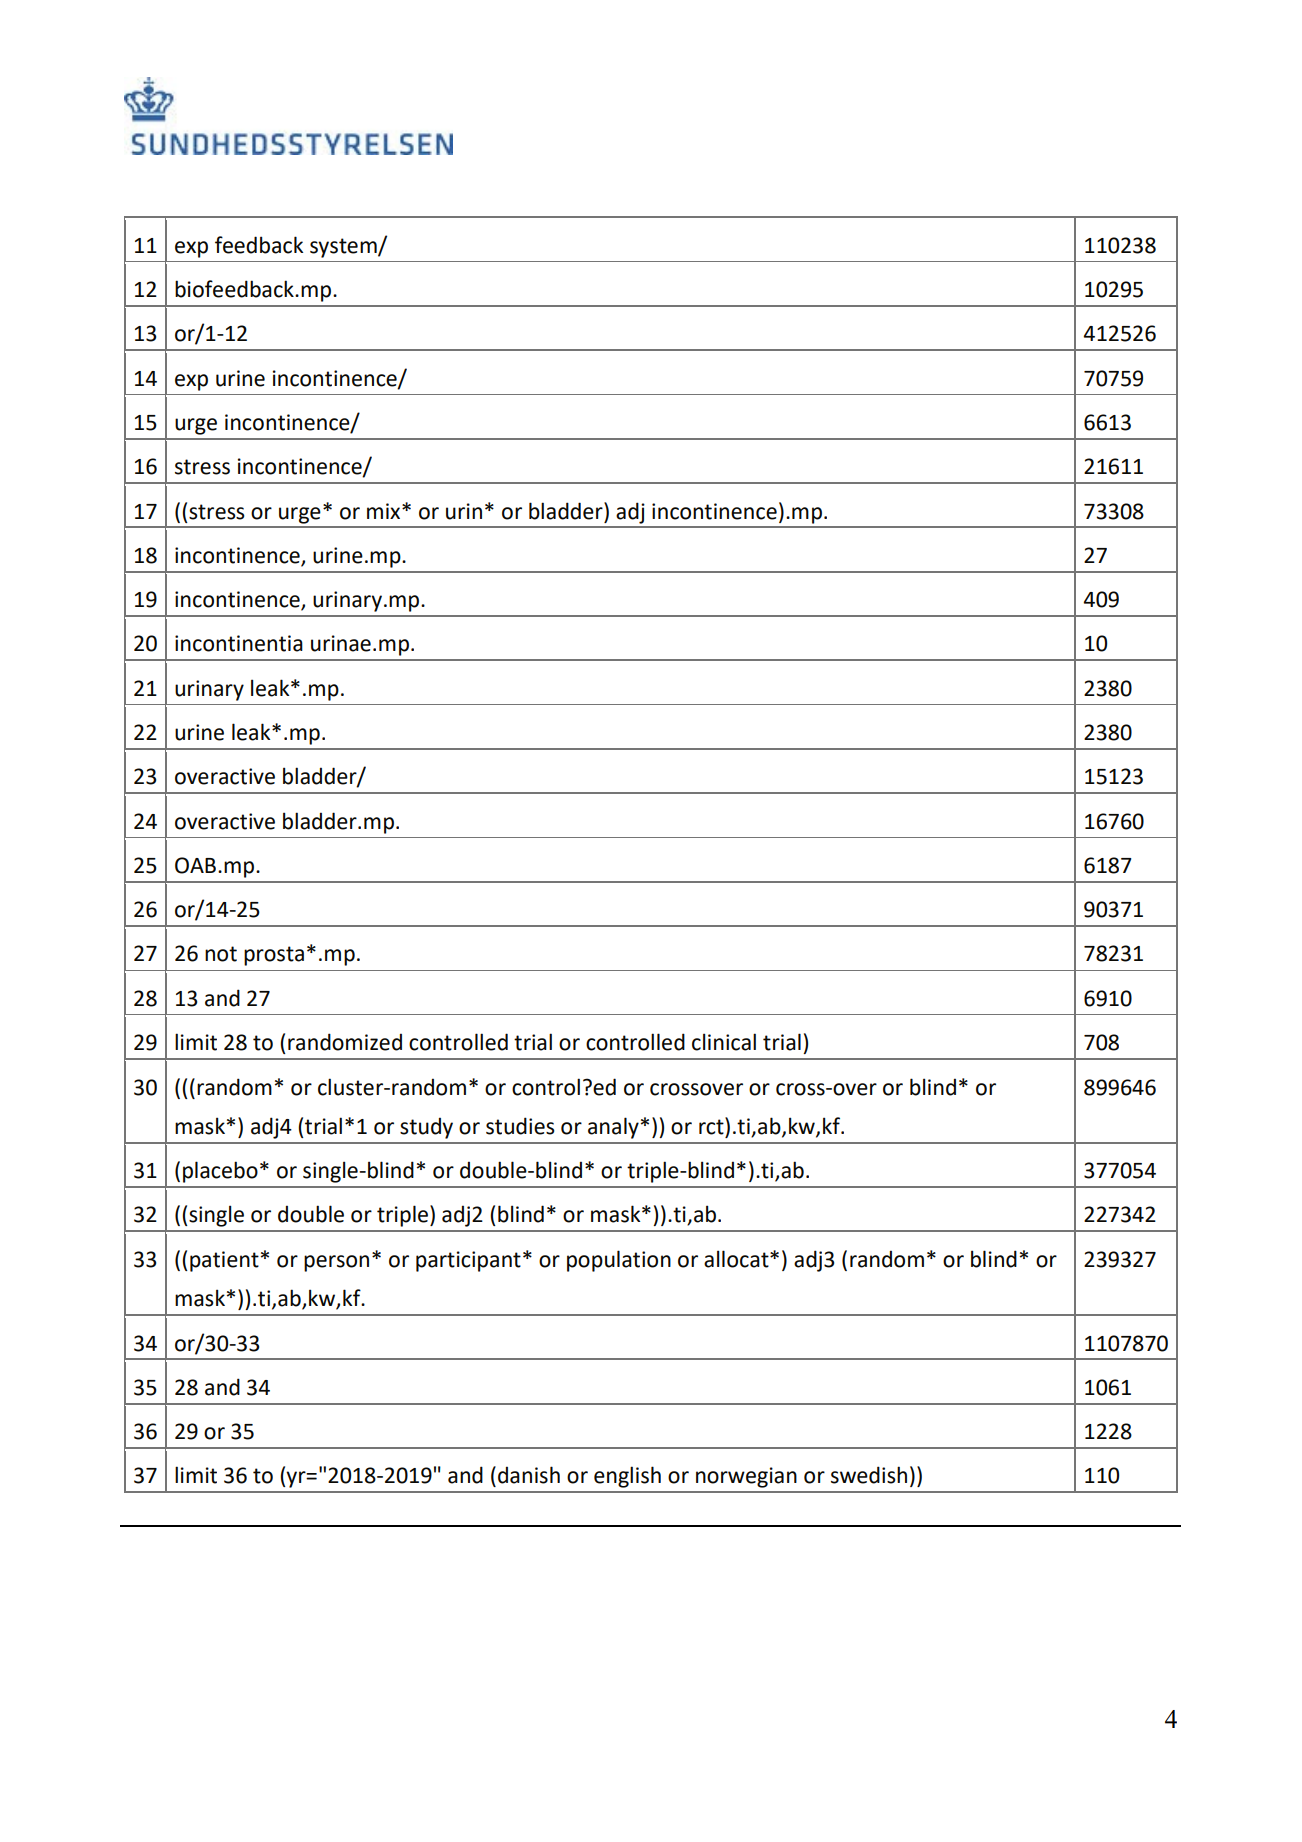 The image size is (1302, 1842). I want to click on danish, so click(529, 1475).
